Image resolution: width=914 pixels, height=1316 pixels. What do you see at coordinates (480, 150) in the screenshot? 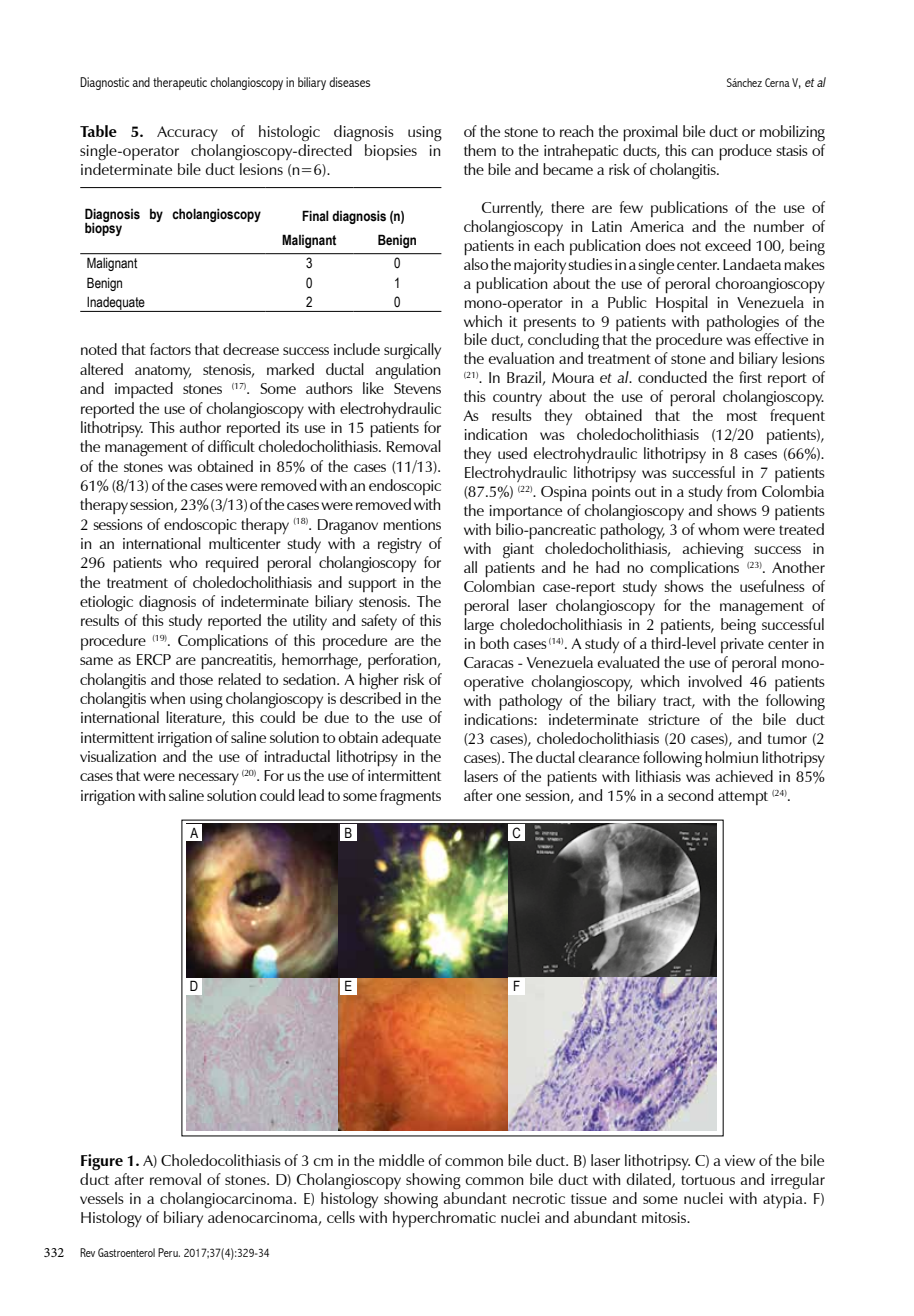
I see `them` at bounding box center [480, 150].
